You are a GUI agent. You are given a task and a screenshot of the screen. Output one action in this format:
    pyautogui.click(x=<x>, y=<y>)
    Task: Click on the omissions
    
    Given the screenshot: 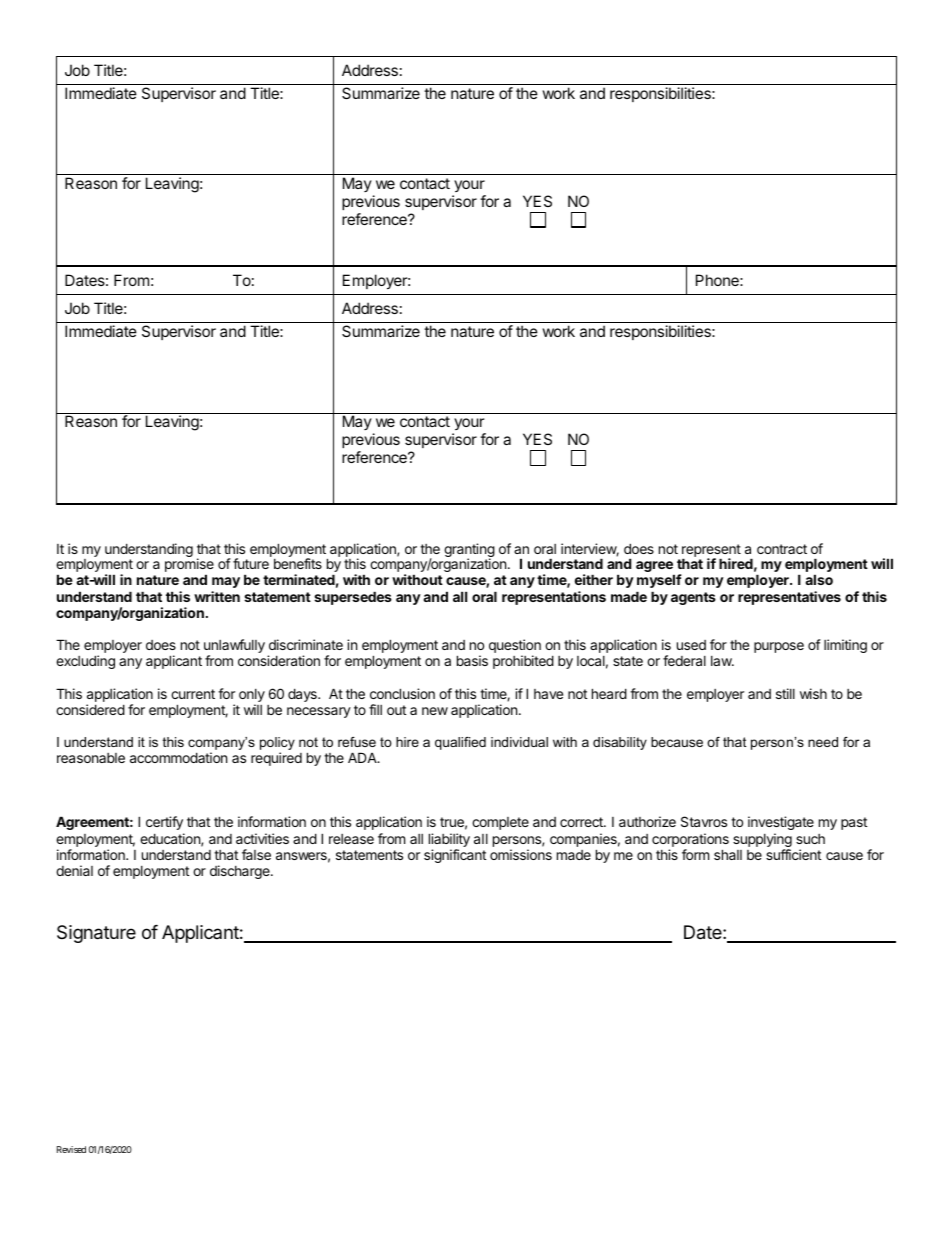 What is the action you would take?
    pyautogui.click(x=521, y=854)
